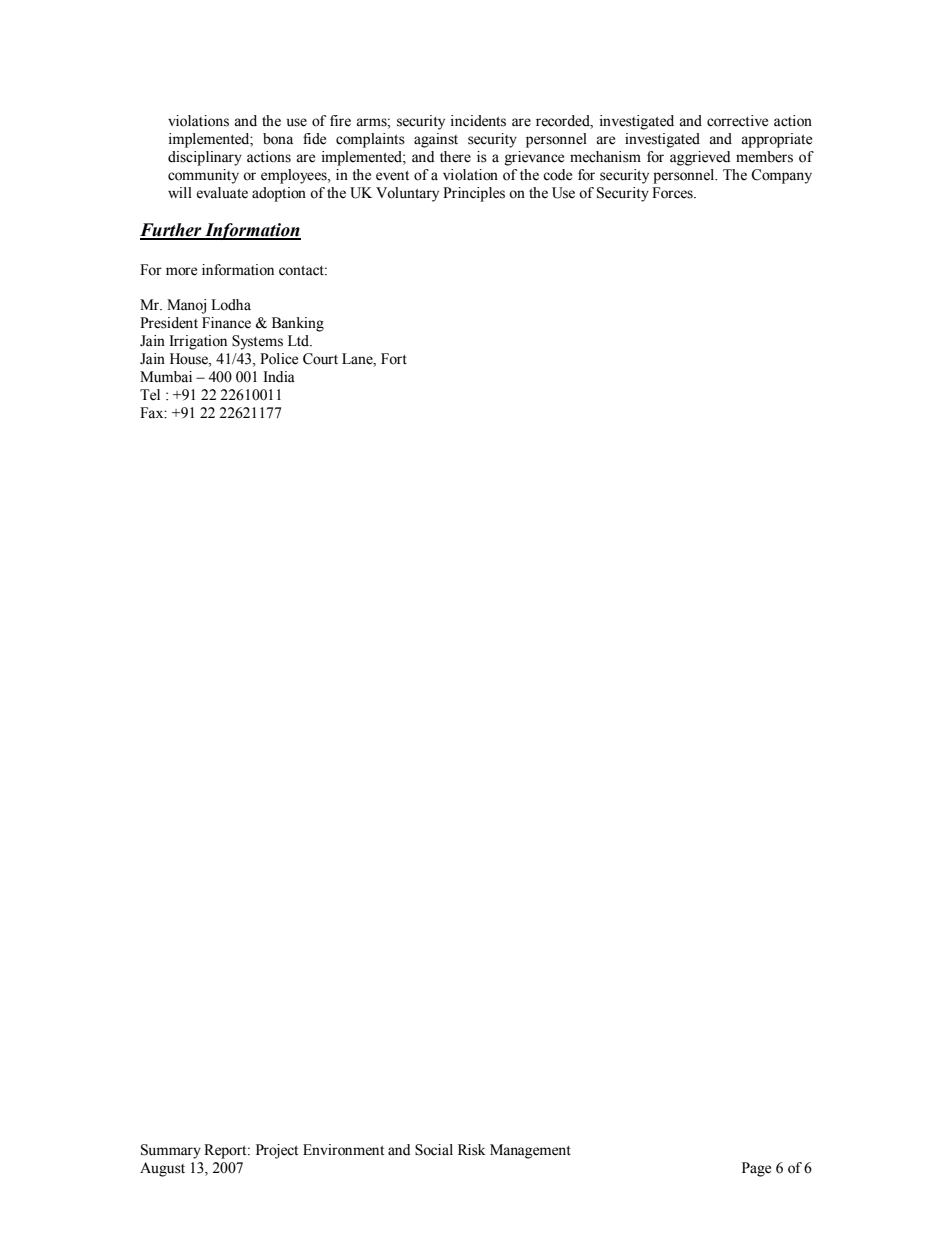  Describe the element at coordinates (320, 359) in the screenshot. I see `Court` at that location.
